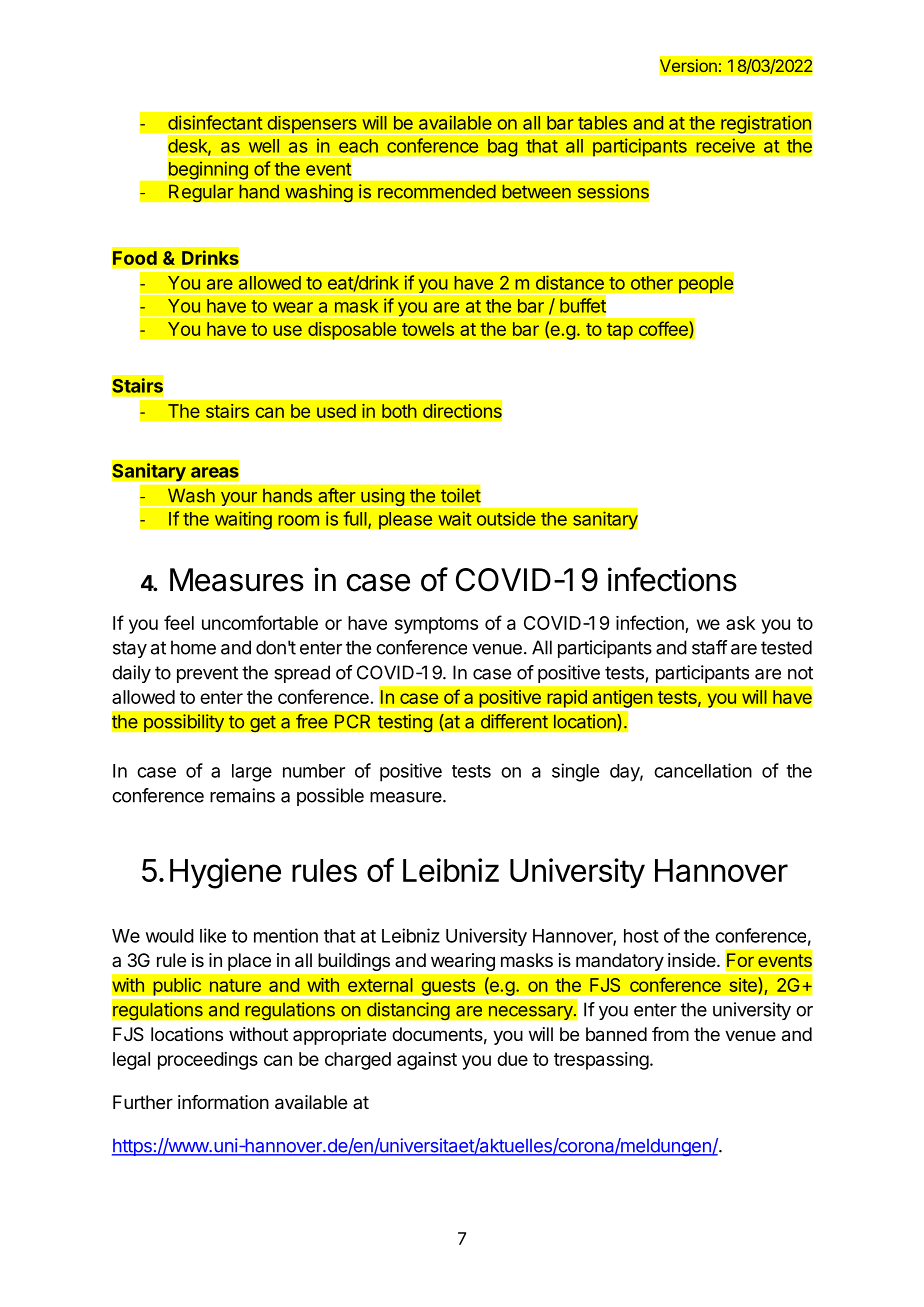  What do you see at coordinates (215, 122) in the image?
I see `disinfectant` at bounding box center [215, 122].
